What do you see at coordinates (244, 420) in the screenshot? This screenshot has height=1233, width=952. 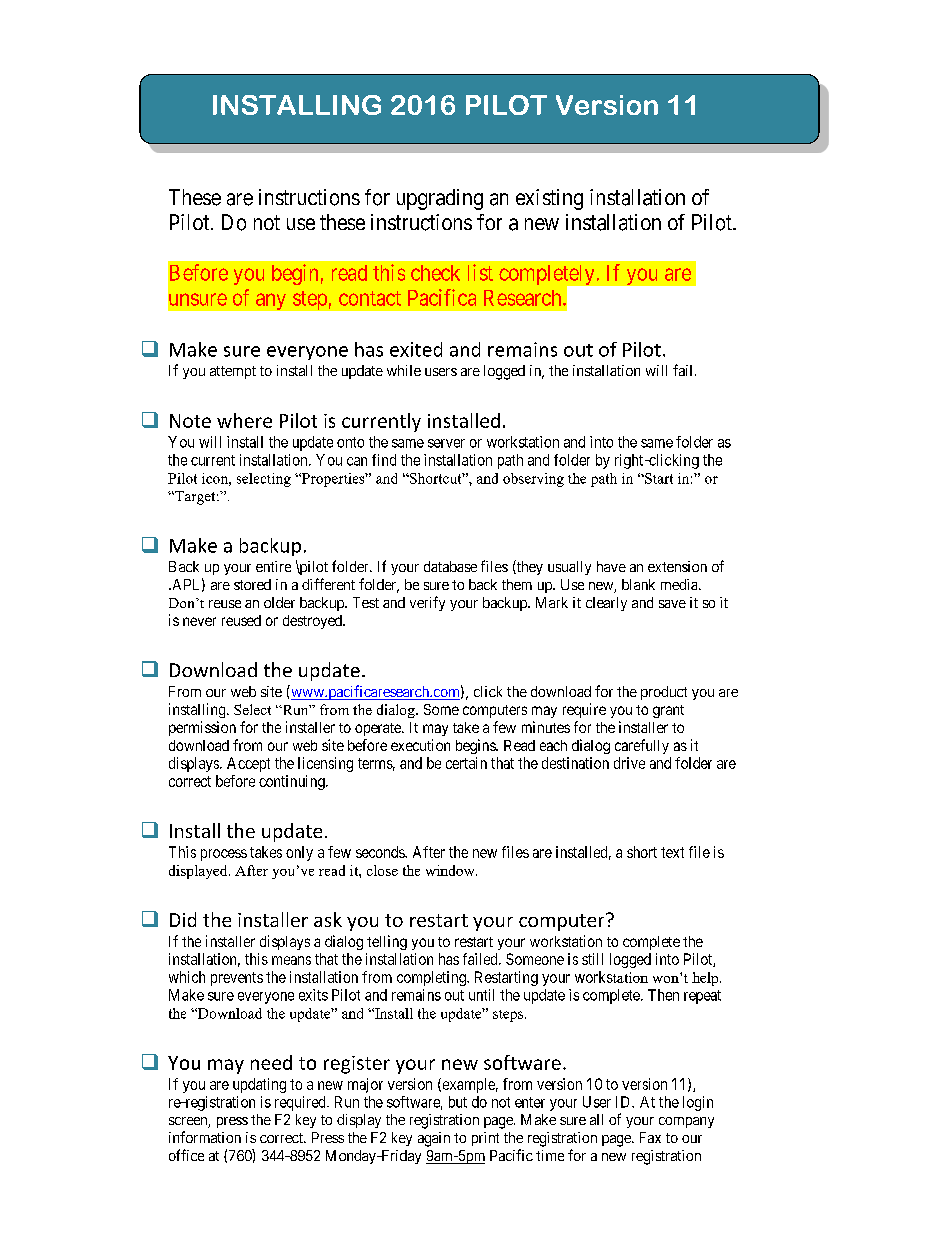 I see `where` at bounding box center [244, 420].
